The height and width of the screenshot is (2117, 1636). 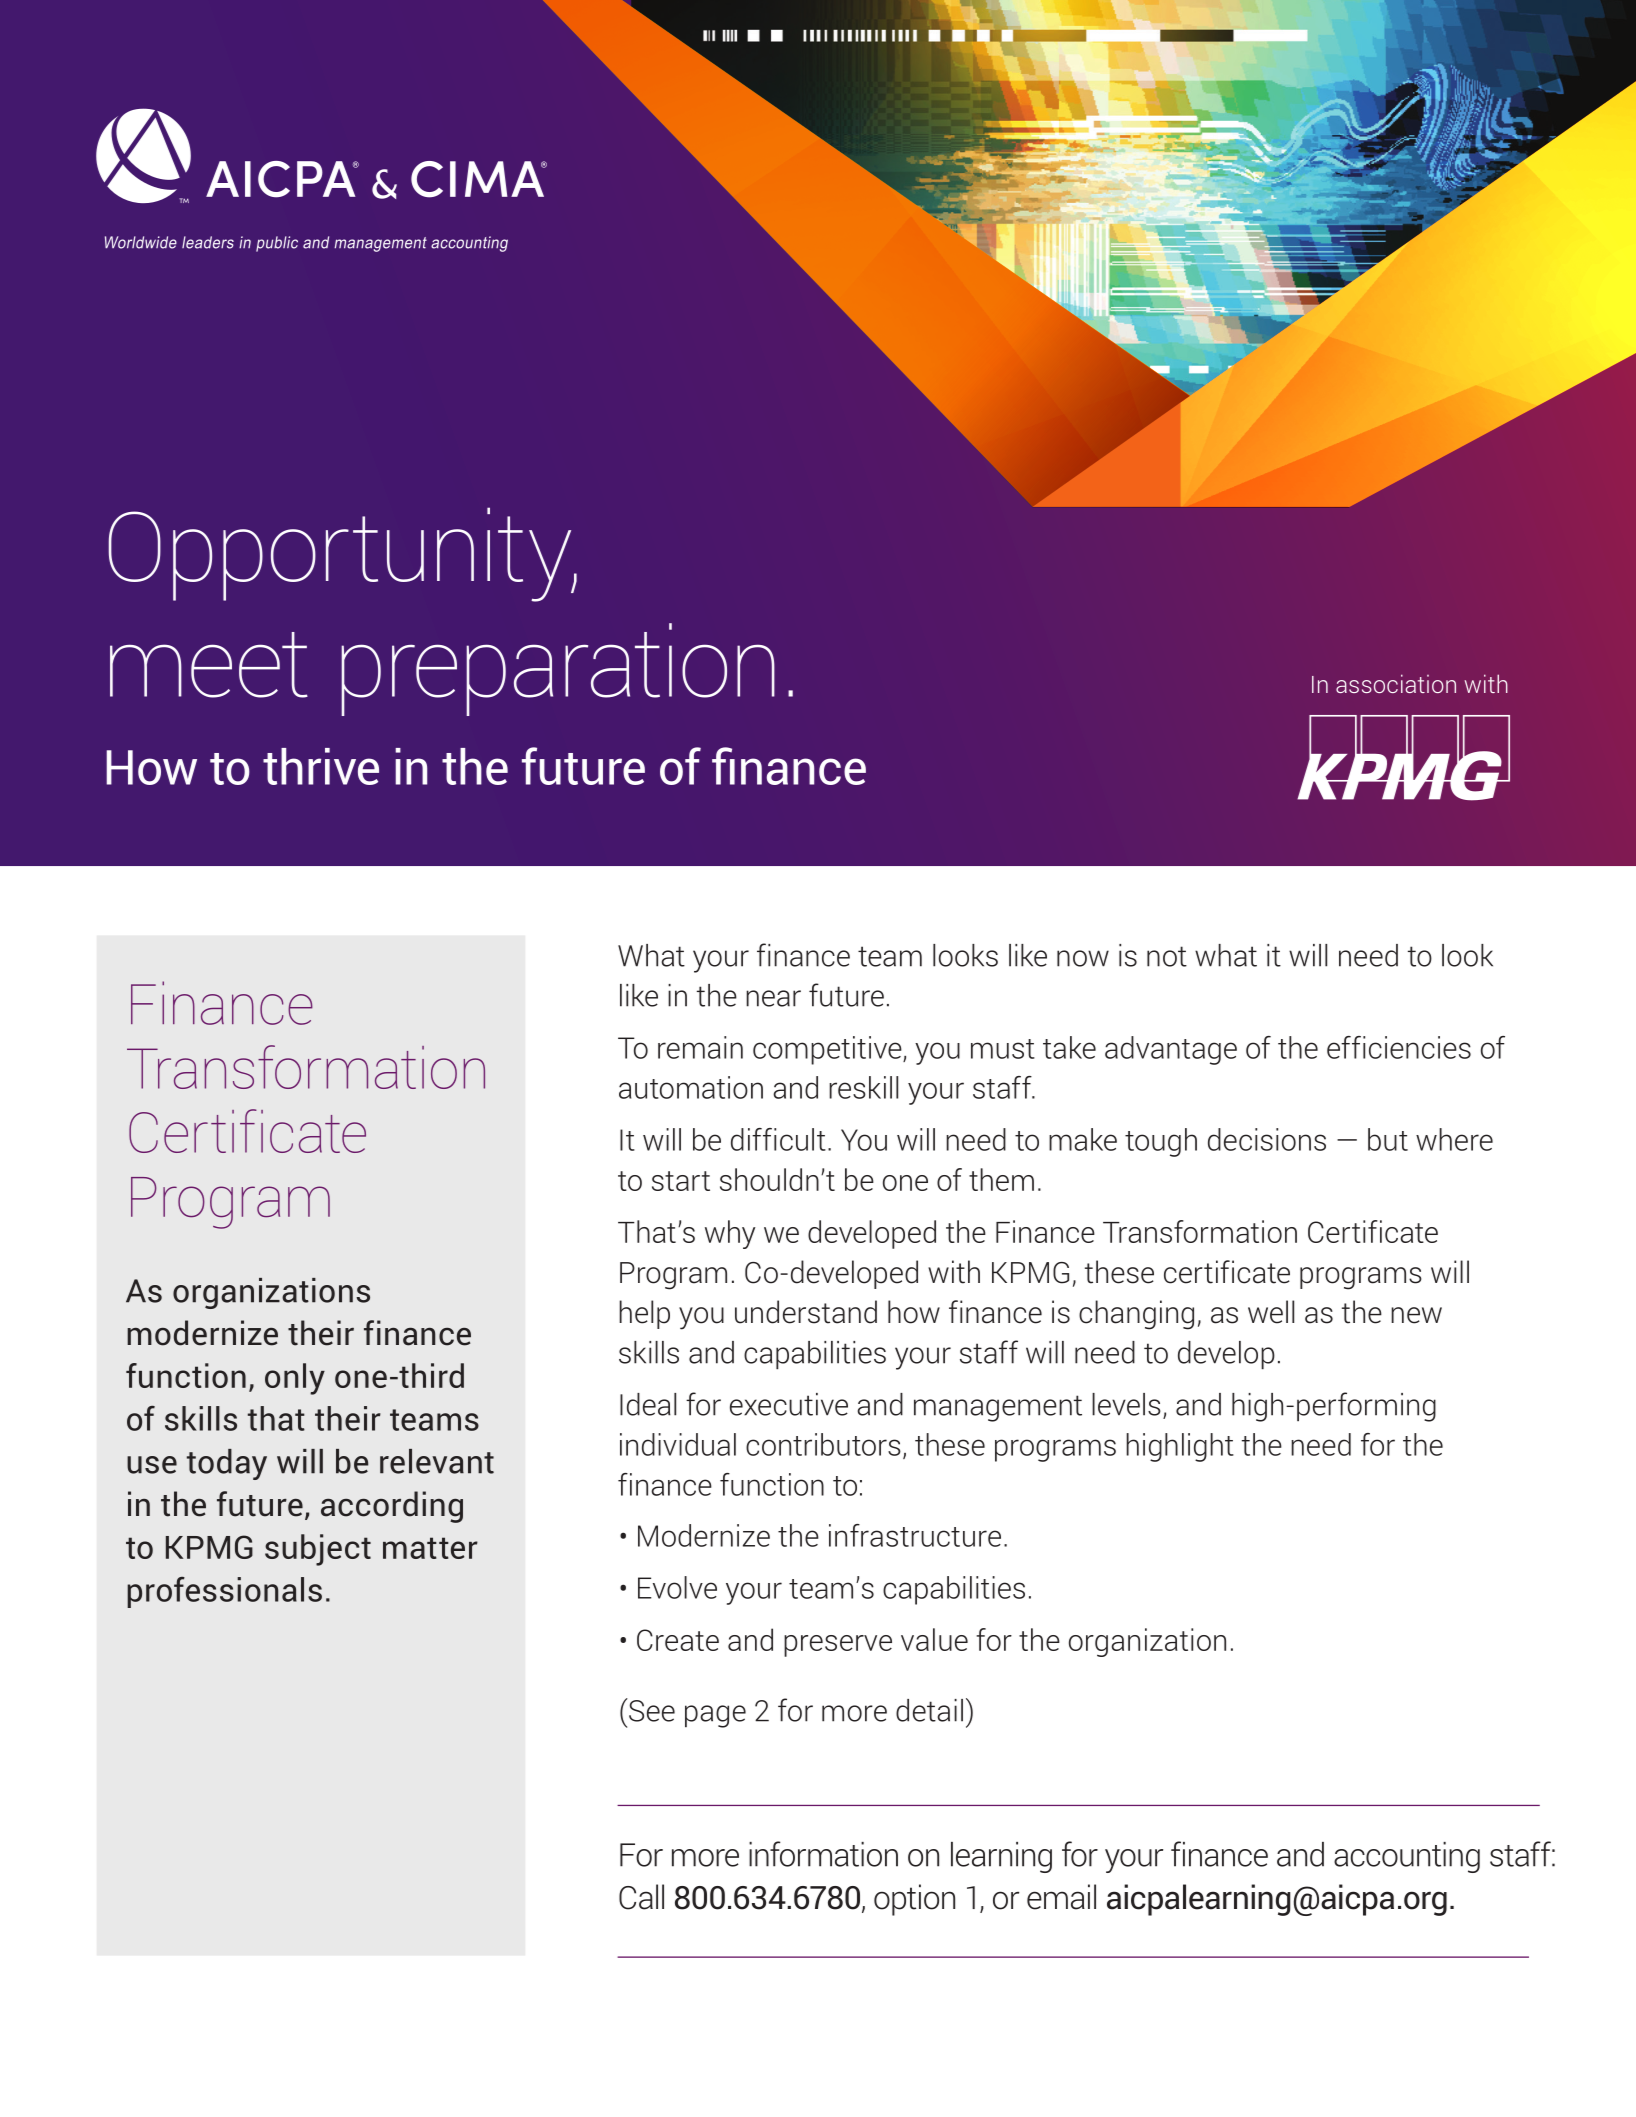 What do you see at coordinates (341, 554) in the screenshot?
I see `Opportunity` at bounding box center [341, 554].
